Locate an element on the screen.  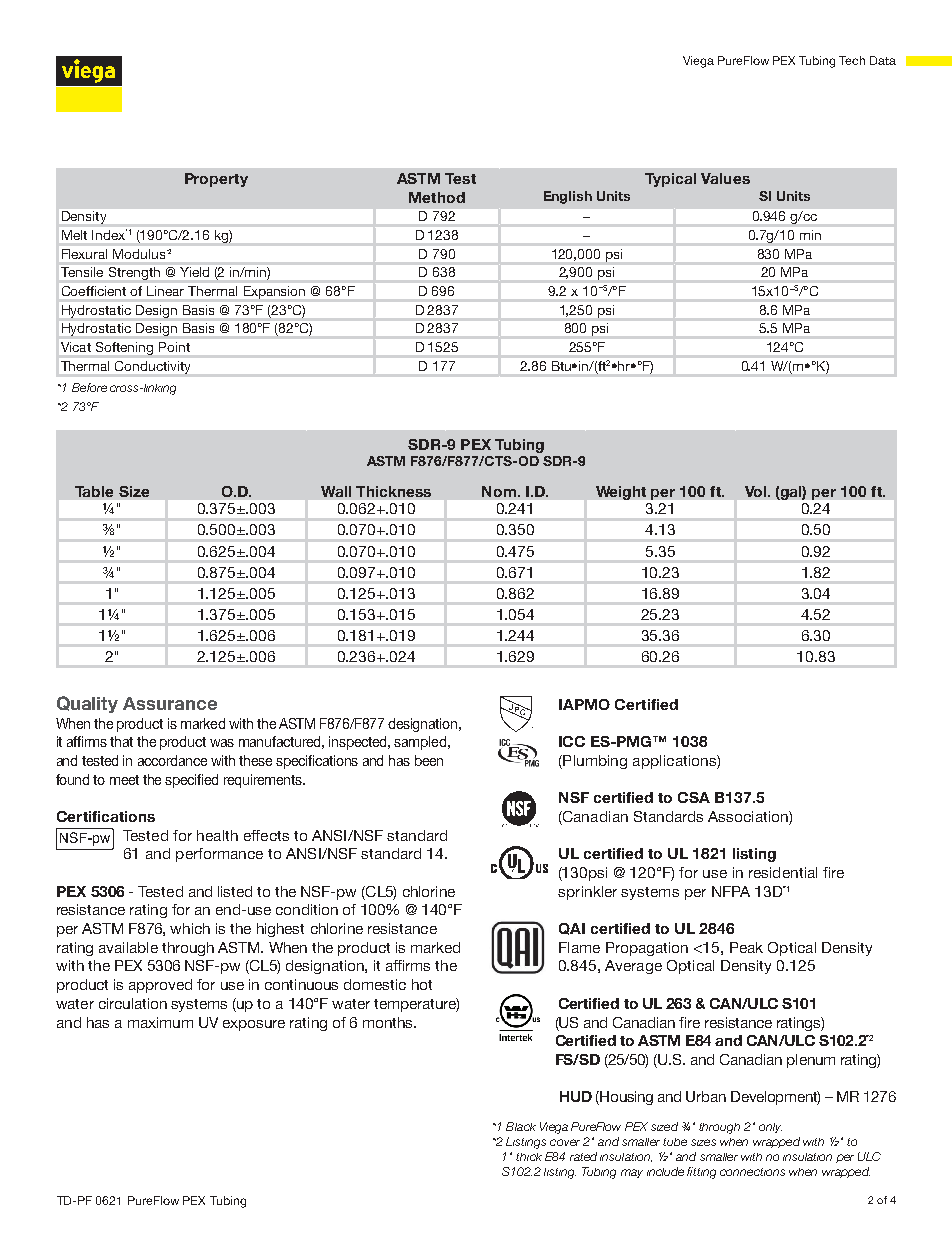
maximum is located at coordinates (160, 1022).
